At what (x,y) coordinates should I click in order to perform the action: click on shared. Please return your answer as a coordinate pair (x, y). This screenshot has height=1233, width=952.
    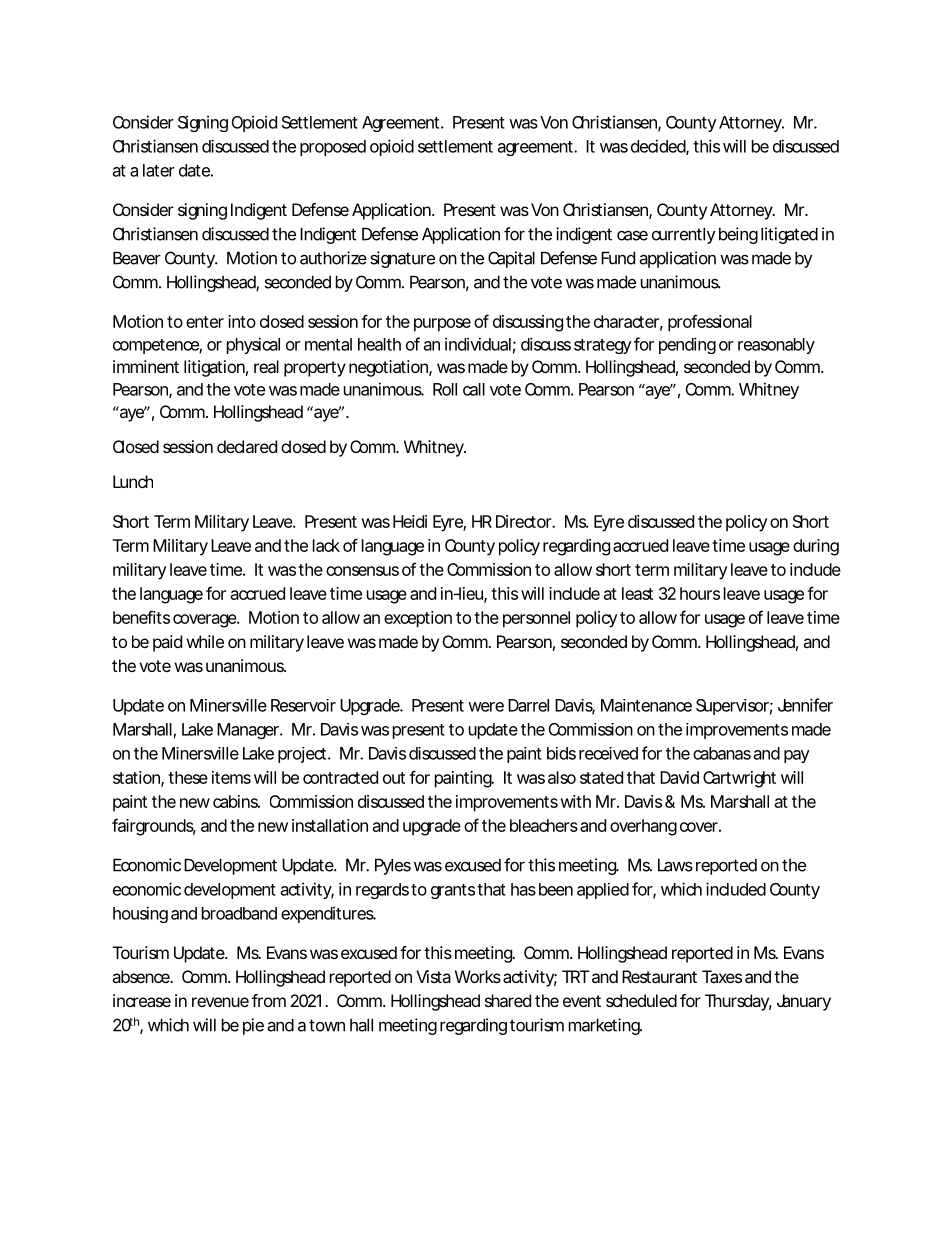
    Looking at the image, I should click on (508, 1000).
